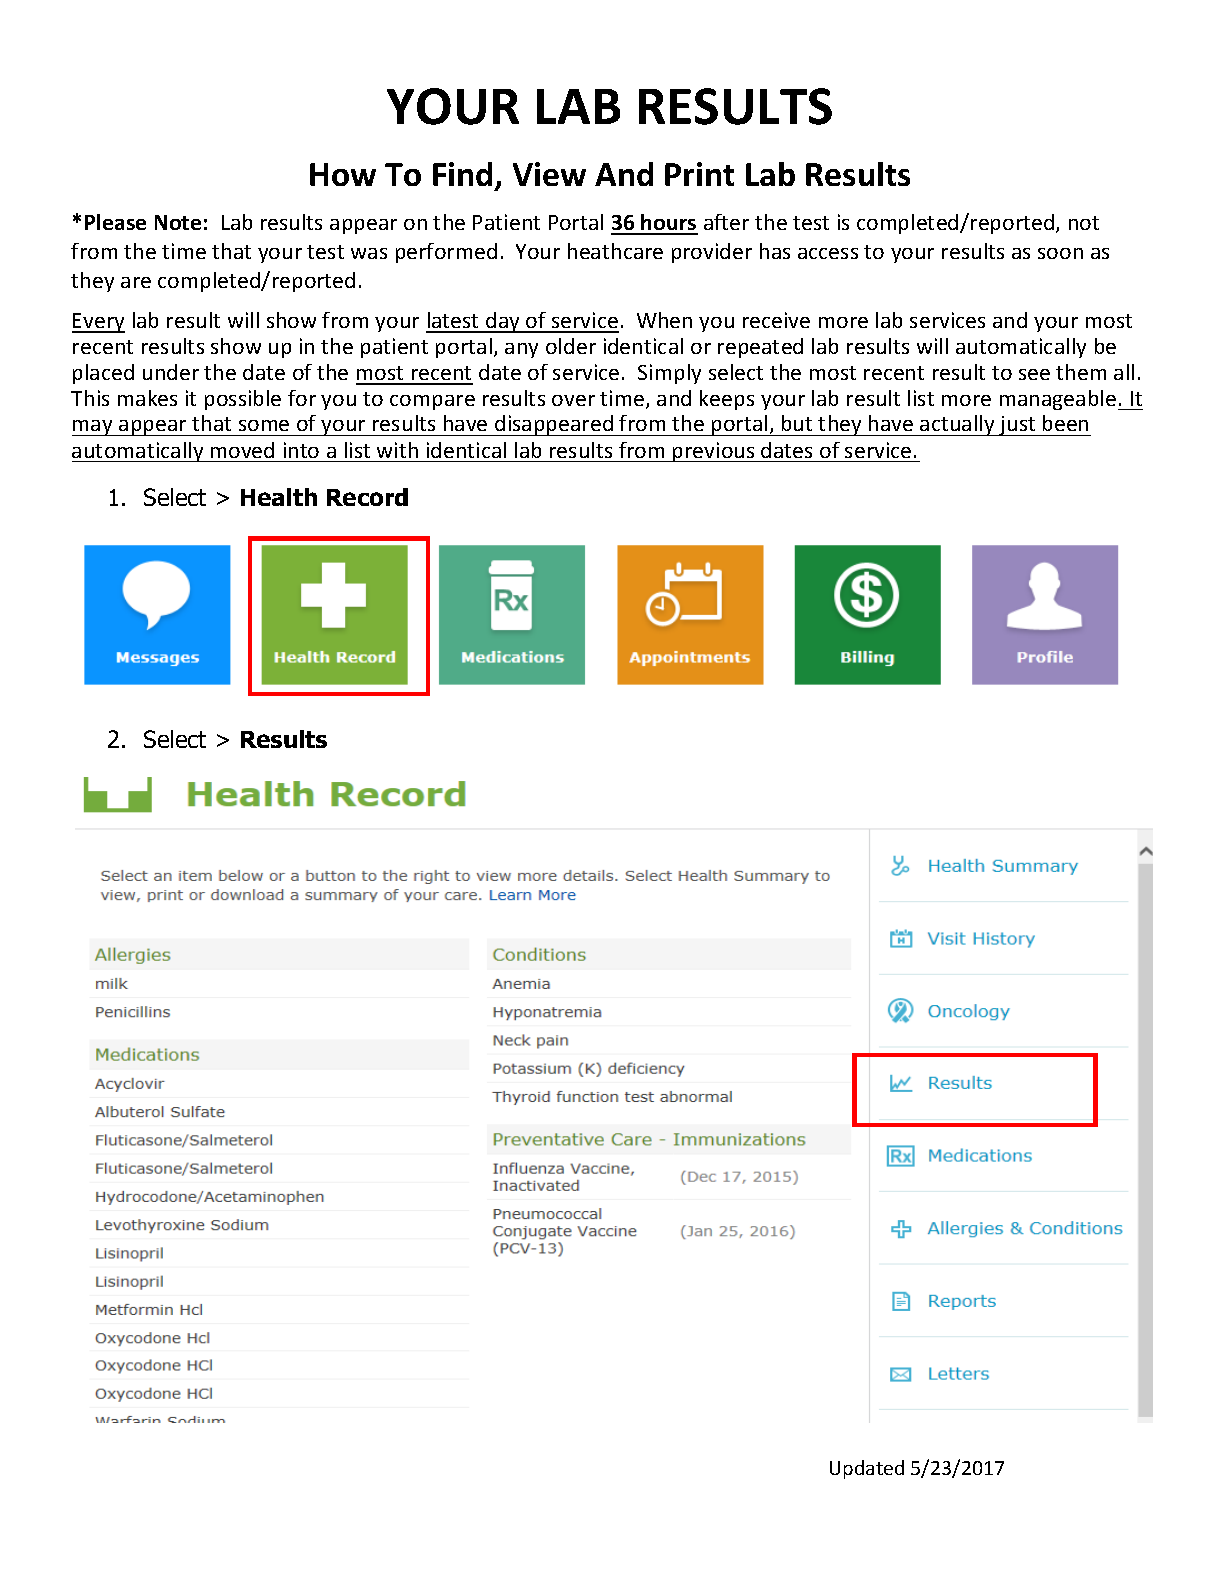 This screenshot has height=1580, width=1221. I want to click on Print, so click(699, 174).
